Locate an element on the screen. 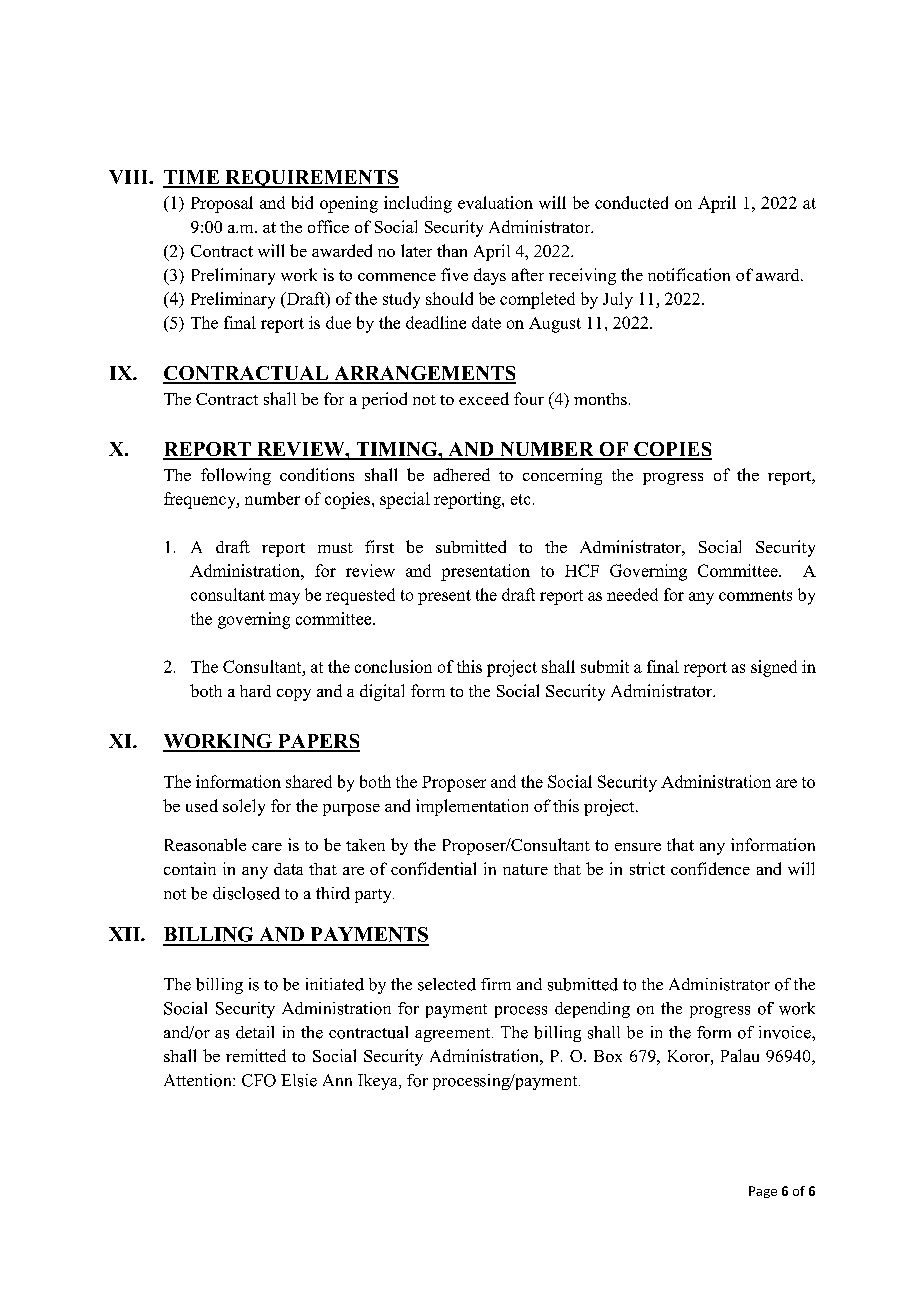  including is located at coordinates (418, 204).
